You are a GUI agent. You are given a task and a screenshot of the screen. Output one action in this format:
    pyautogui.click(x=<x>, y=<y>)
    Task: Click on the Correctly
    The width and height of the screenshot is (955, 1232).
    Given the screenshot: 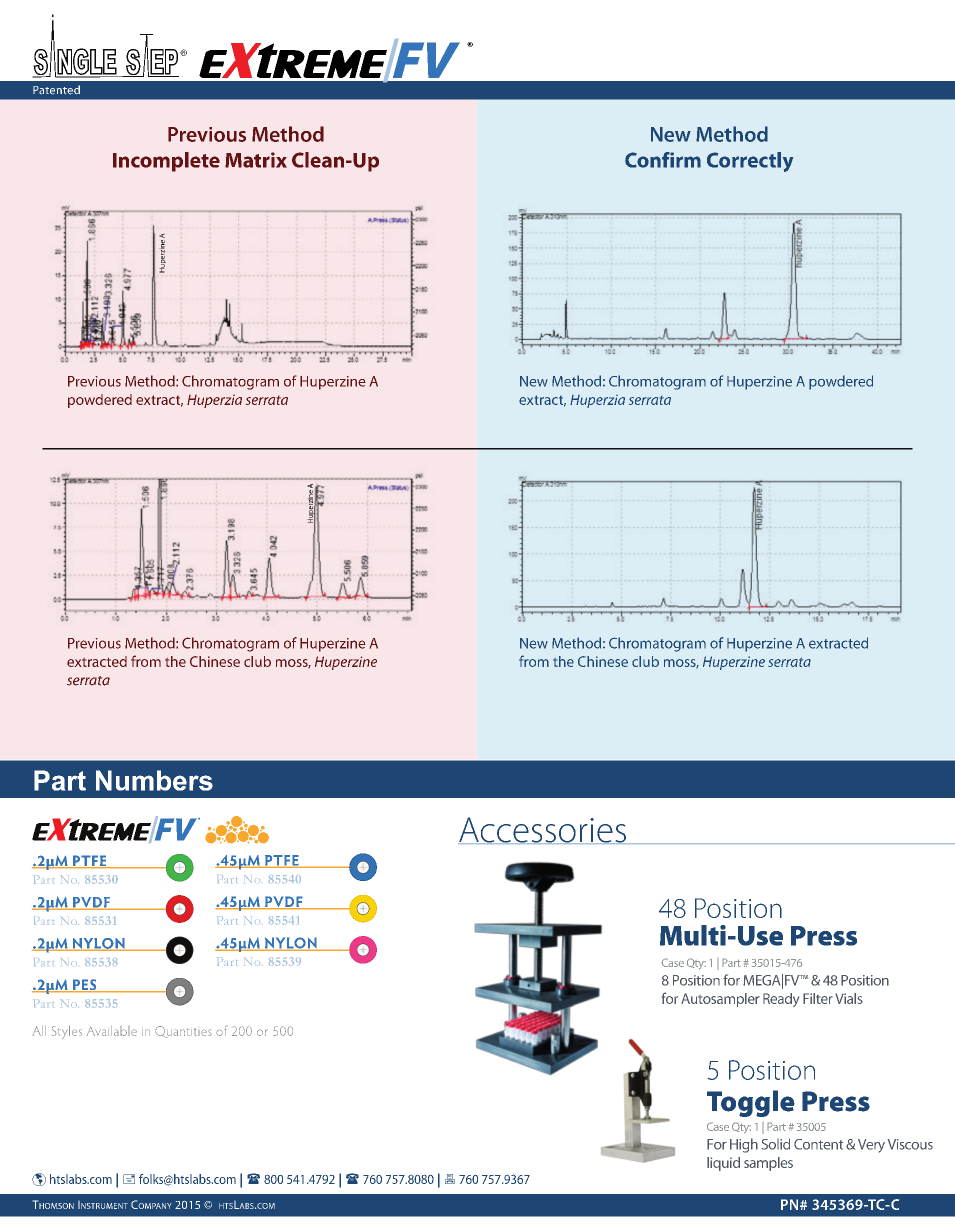 What is the action you would take?
    pyautogui.click(x=750, y=162)
